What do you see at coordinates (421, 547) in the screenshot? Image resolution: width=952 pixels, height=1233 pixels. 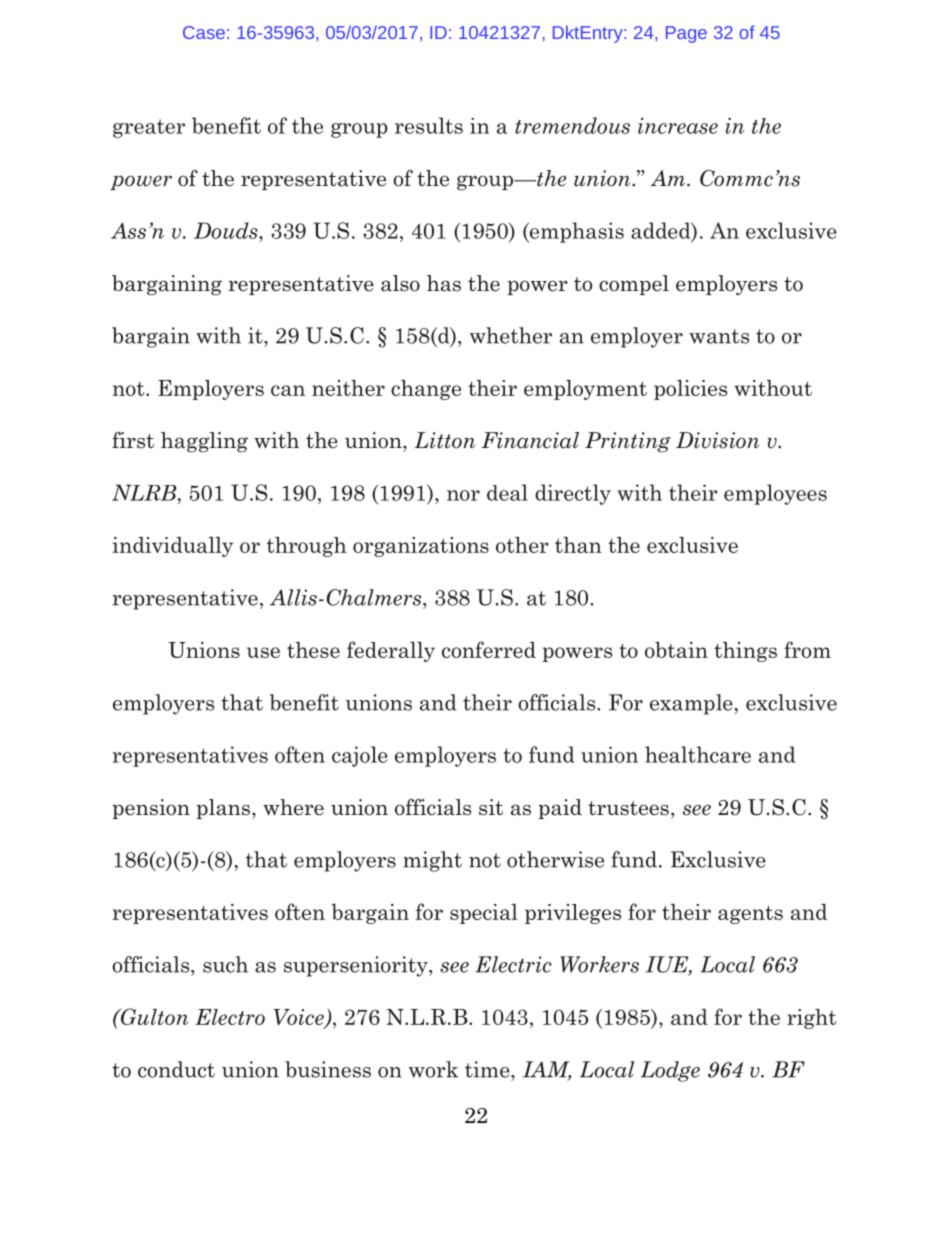 I see `organizations` at bounding box center [421, 547].
